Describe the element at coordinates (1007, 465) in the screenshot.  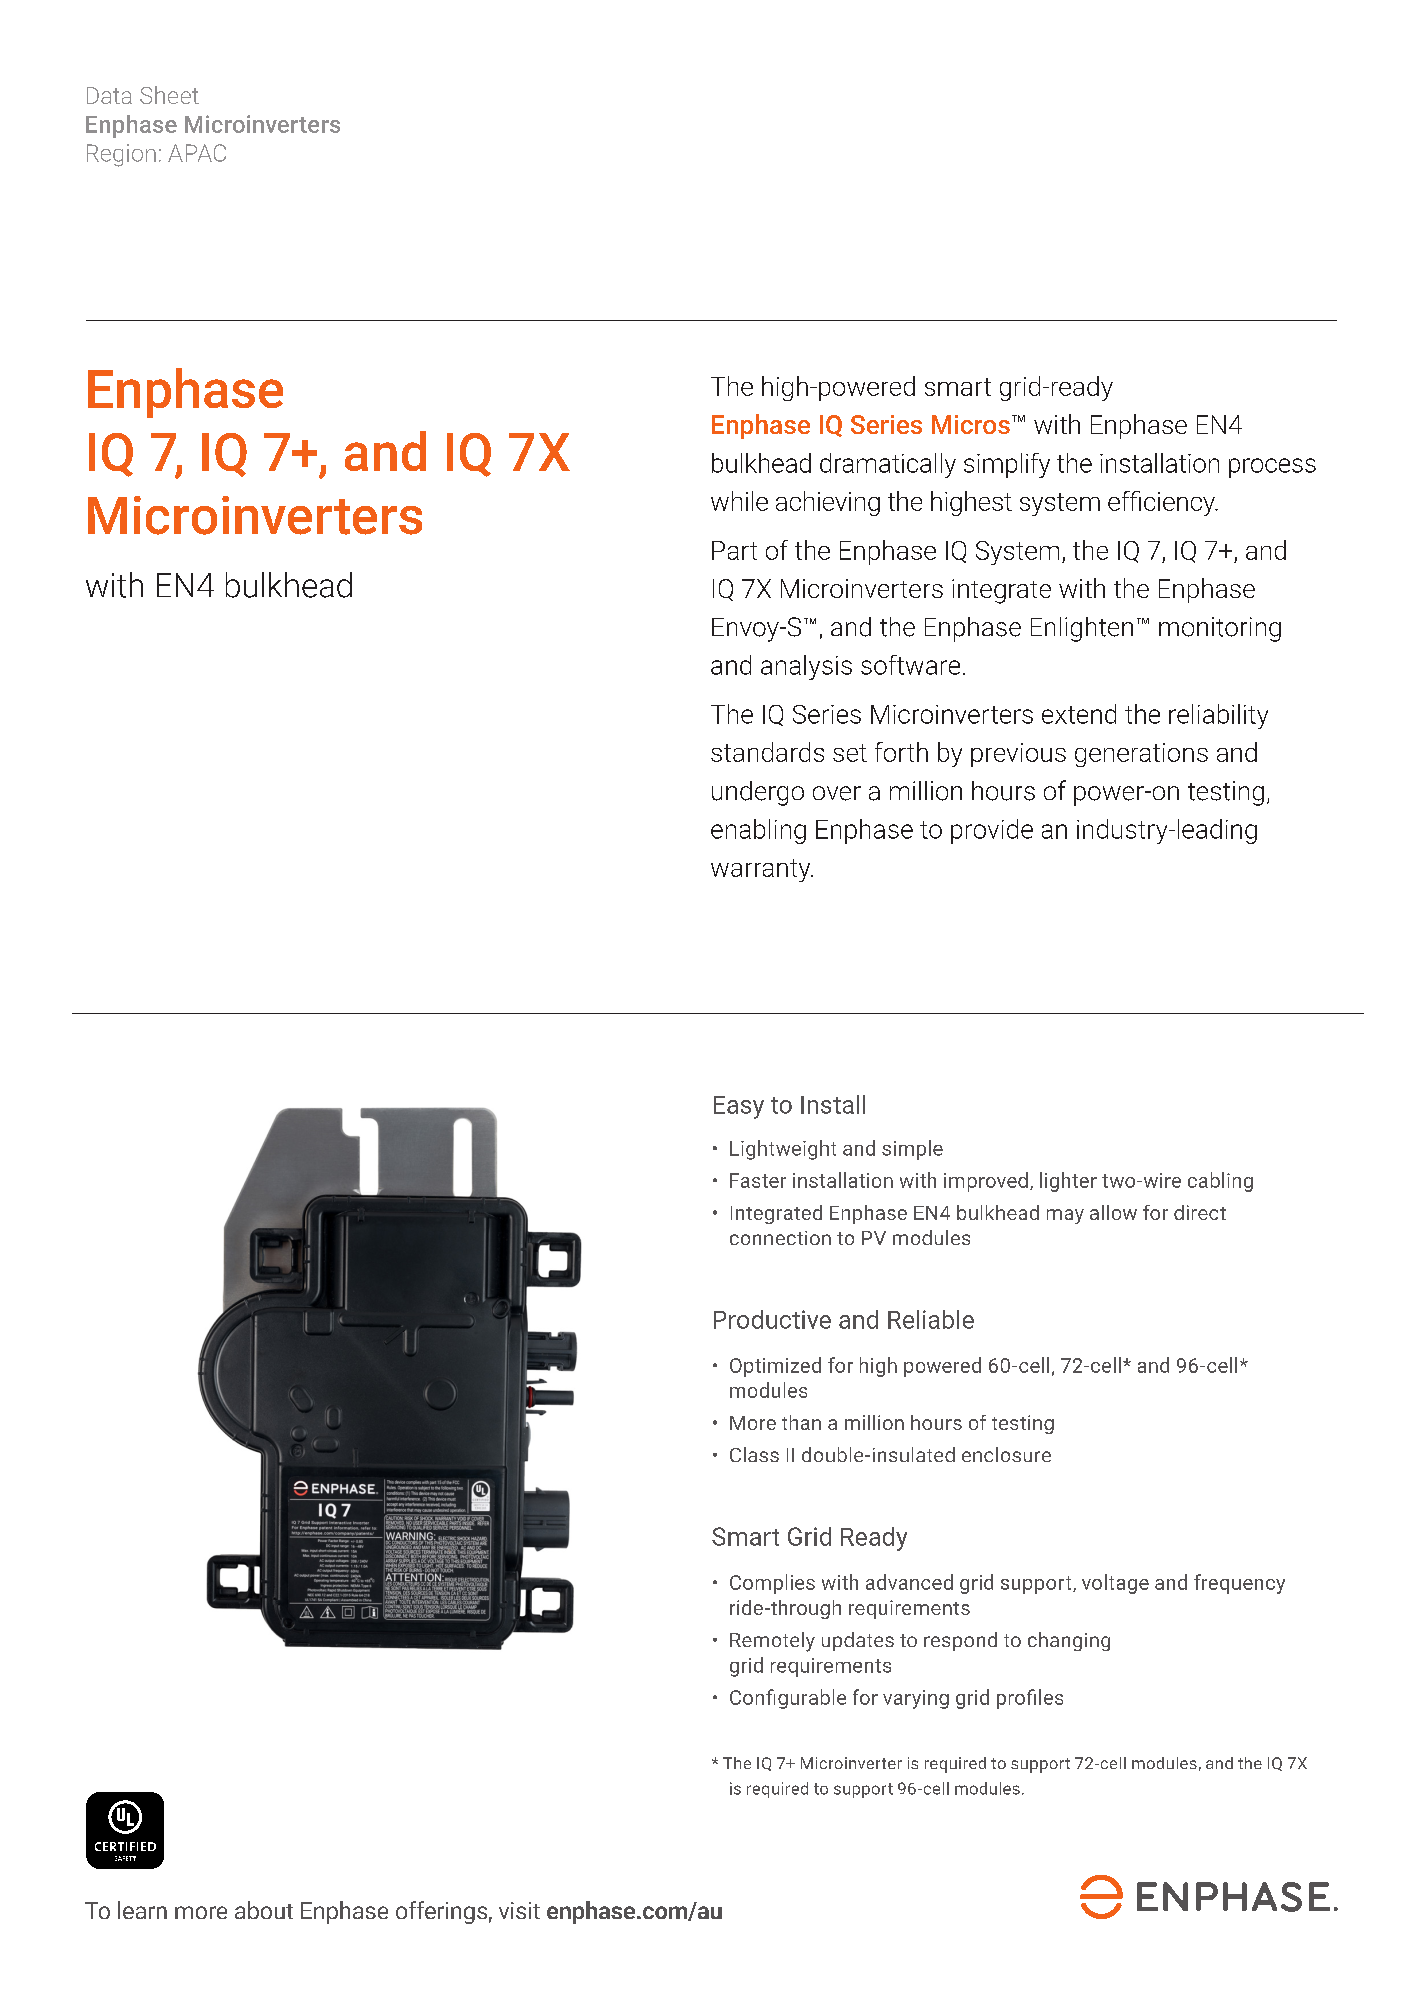
I see `simplify` at that location.
